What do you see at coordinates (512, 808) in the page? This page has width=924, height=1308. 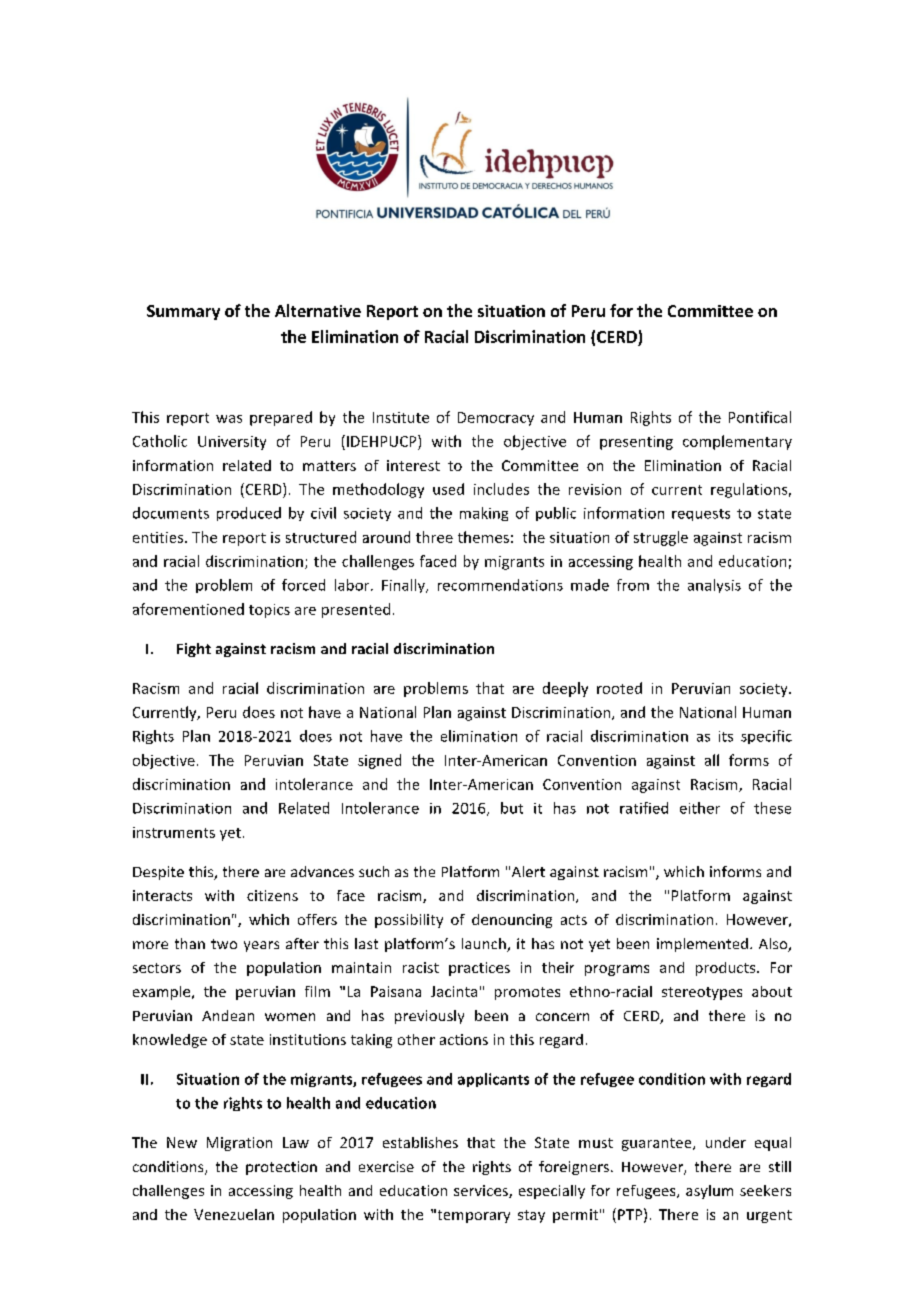 I see `but` at bounding box center [512, 808].
